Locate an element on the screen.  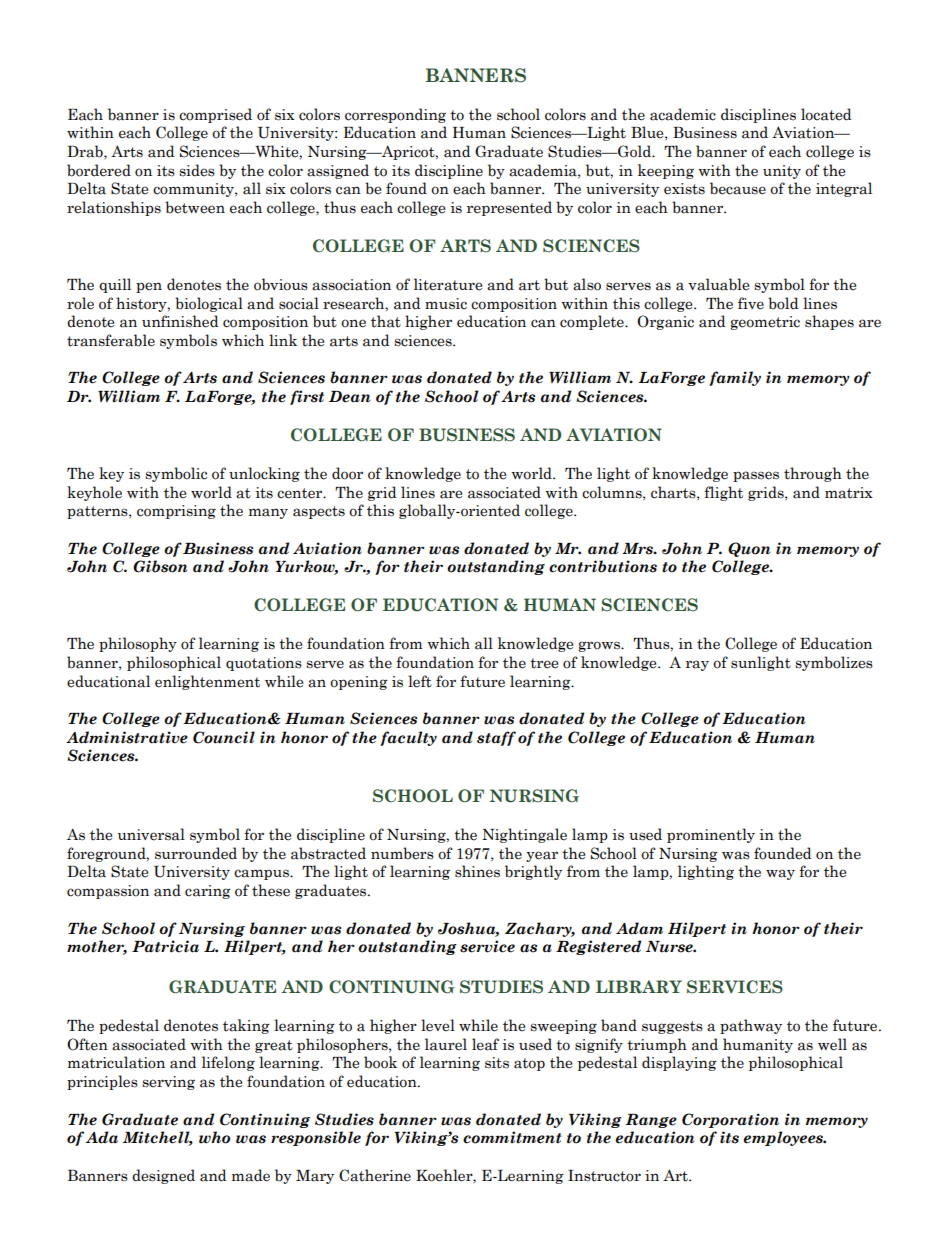
sides is located at coordinates (197, 170).
